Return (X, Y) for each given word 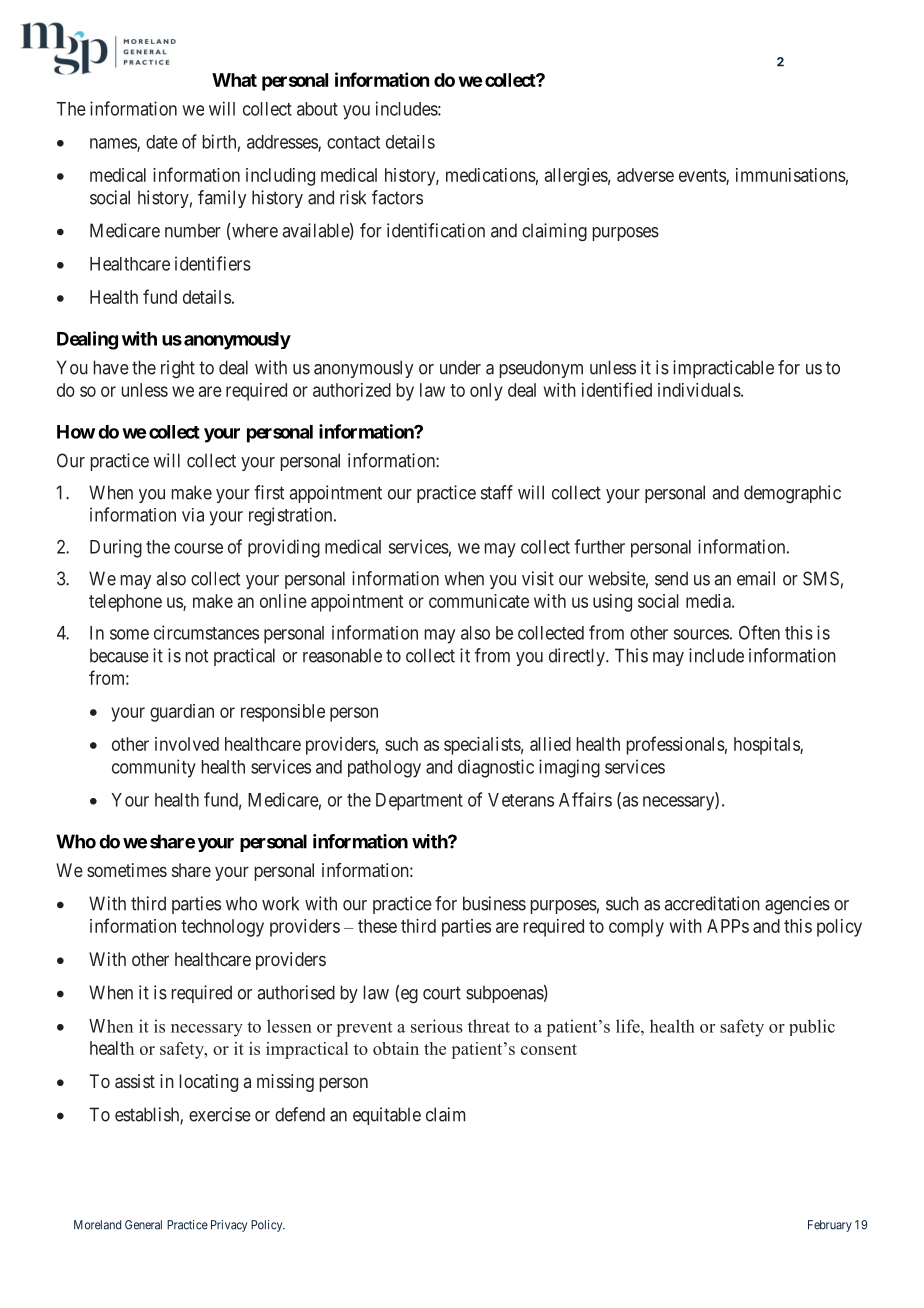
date (162, 142)
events (703, 177)
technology (222, 928)
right (178, 369)
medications (491, 175)
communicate (479, 601)
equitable (387, 1116)
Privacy (229, 1226)
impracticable (723, 369)
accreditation (712, 903)
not (197, 656)
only (486, 392)
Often (759, 632)
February (830, 1226)
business (494, 903)
